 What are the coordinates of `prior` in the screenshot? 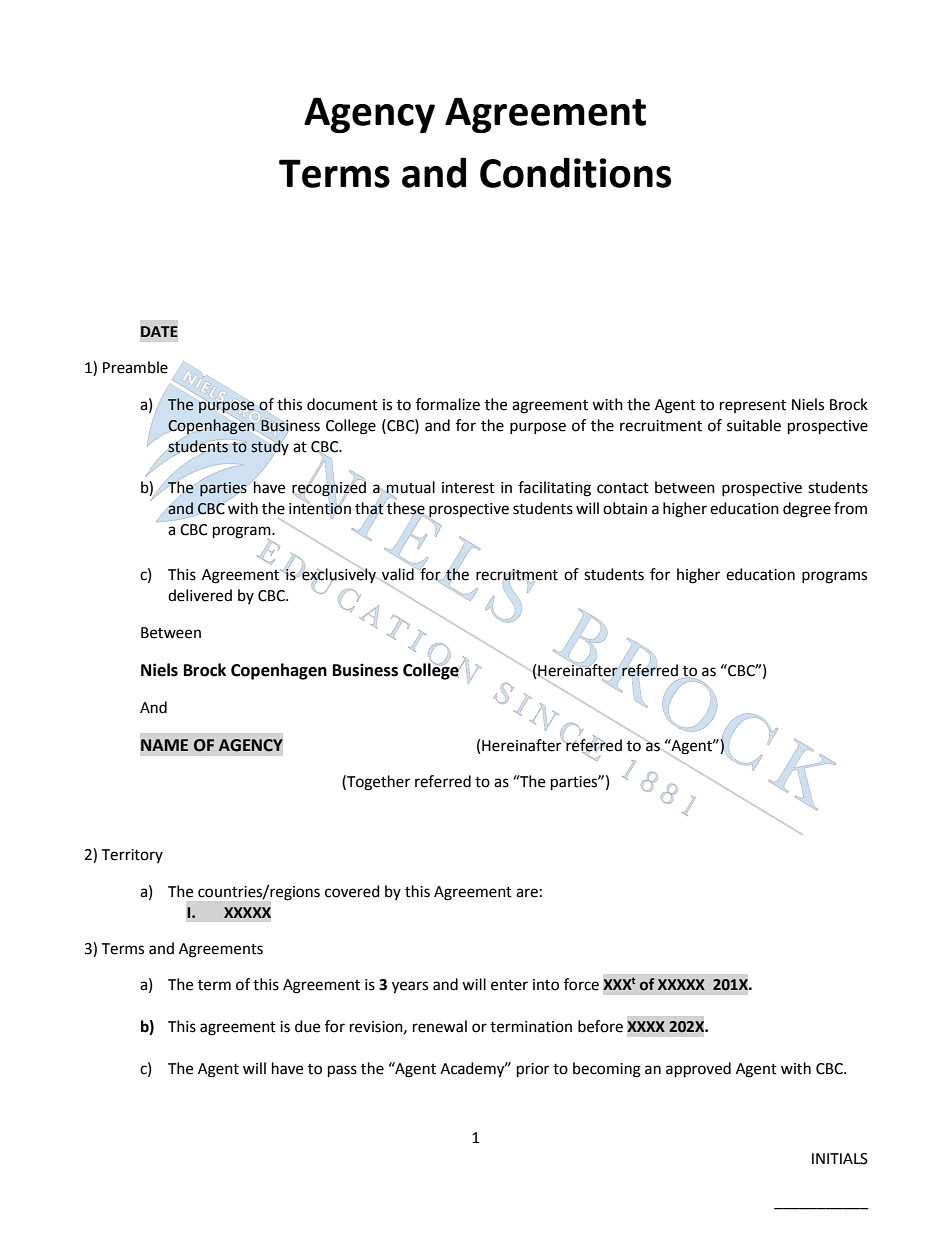 It's located at (533, 1070).
